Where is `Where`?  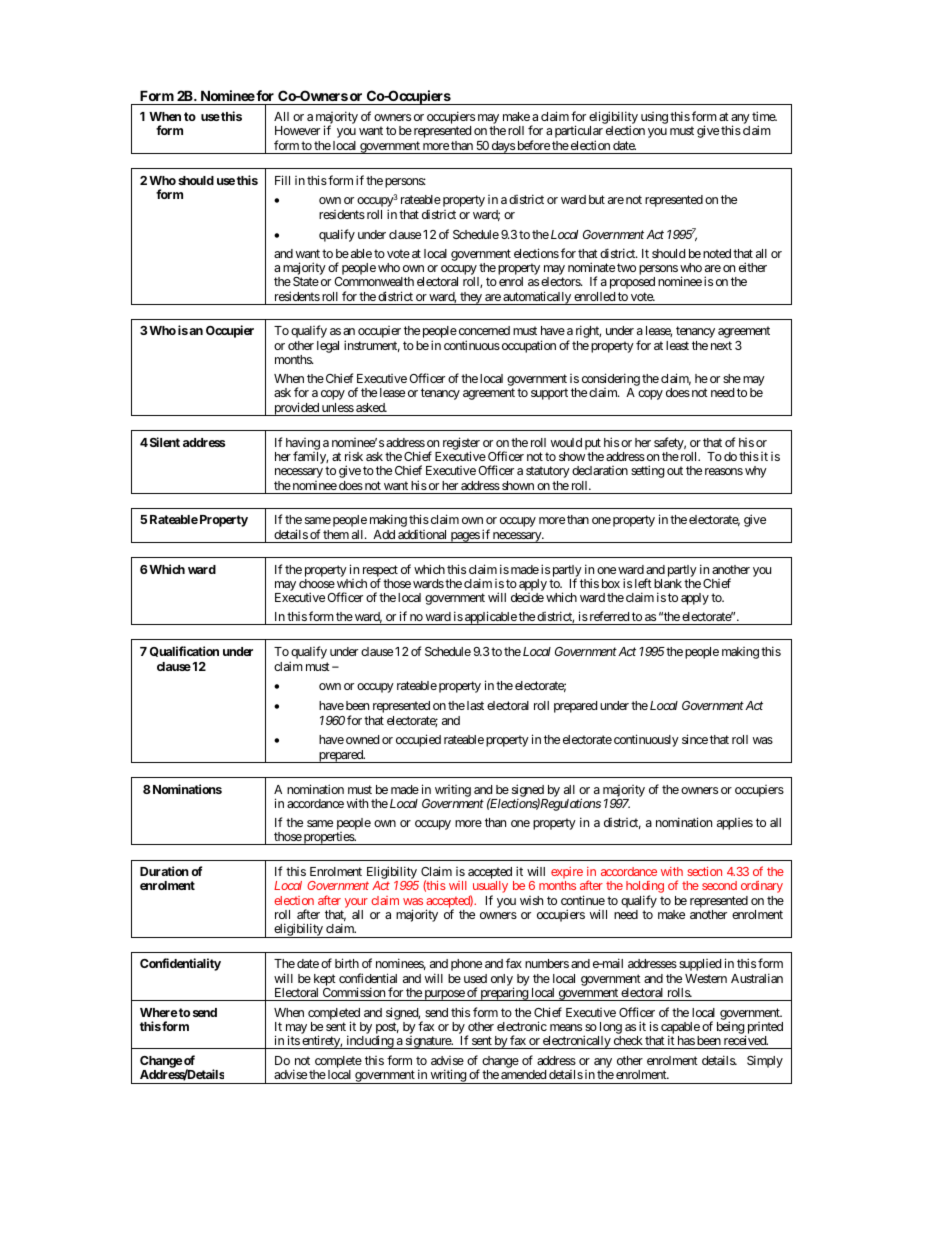 Where is located at coordinates (159, 1012).
